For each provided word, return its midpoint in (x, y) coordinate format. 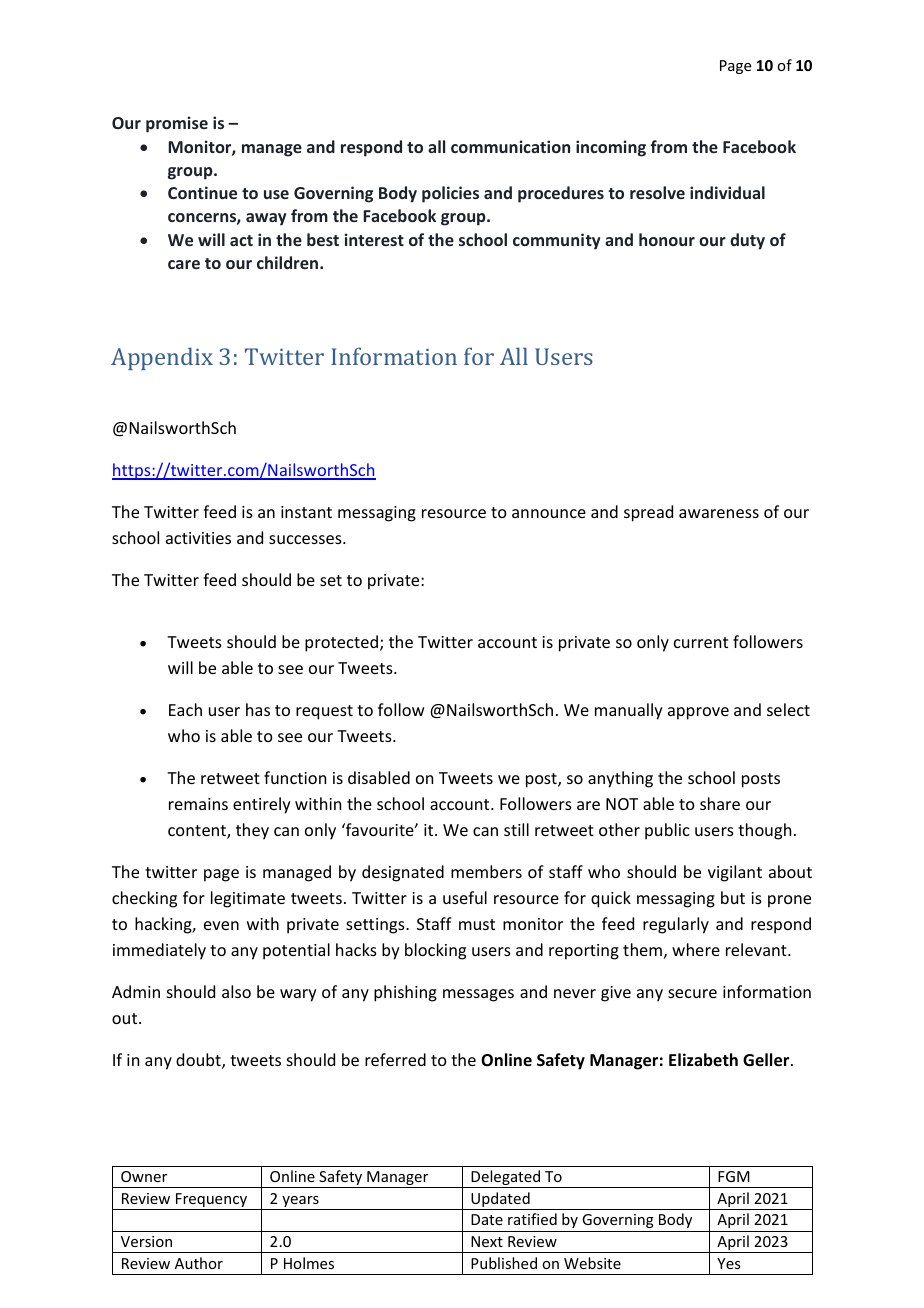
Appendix (162, 358)
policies (450, 194)
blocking (435, 951)
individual (727, 192)
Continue (202, 192)
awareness (719, 513)
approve (698, 713)
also (236, 991)
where (696, 949)
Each (185, 709)
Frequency (211, 1201)
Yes (728, 1263)
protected (341, 643)
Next (487, 1241)
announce (549, 513)
